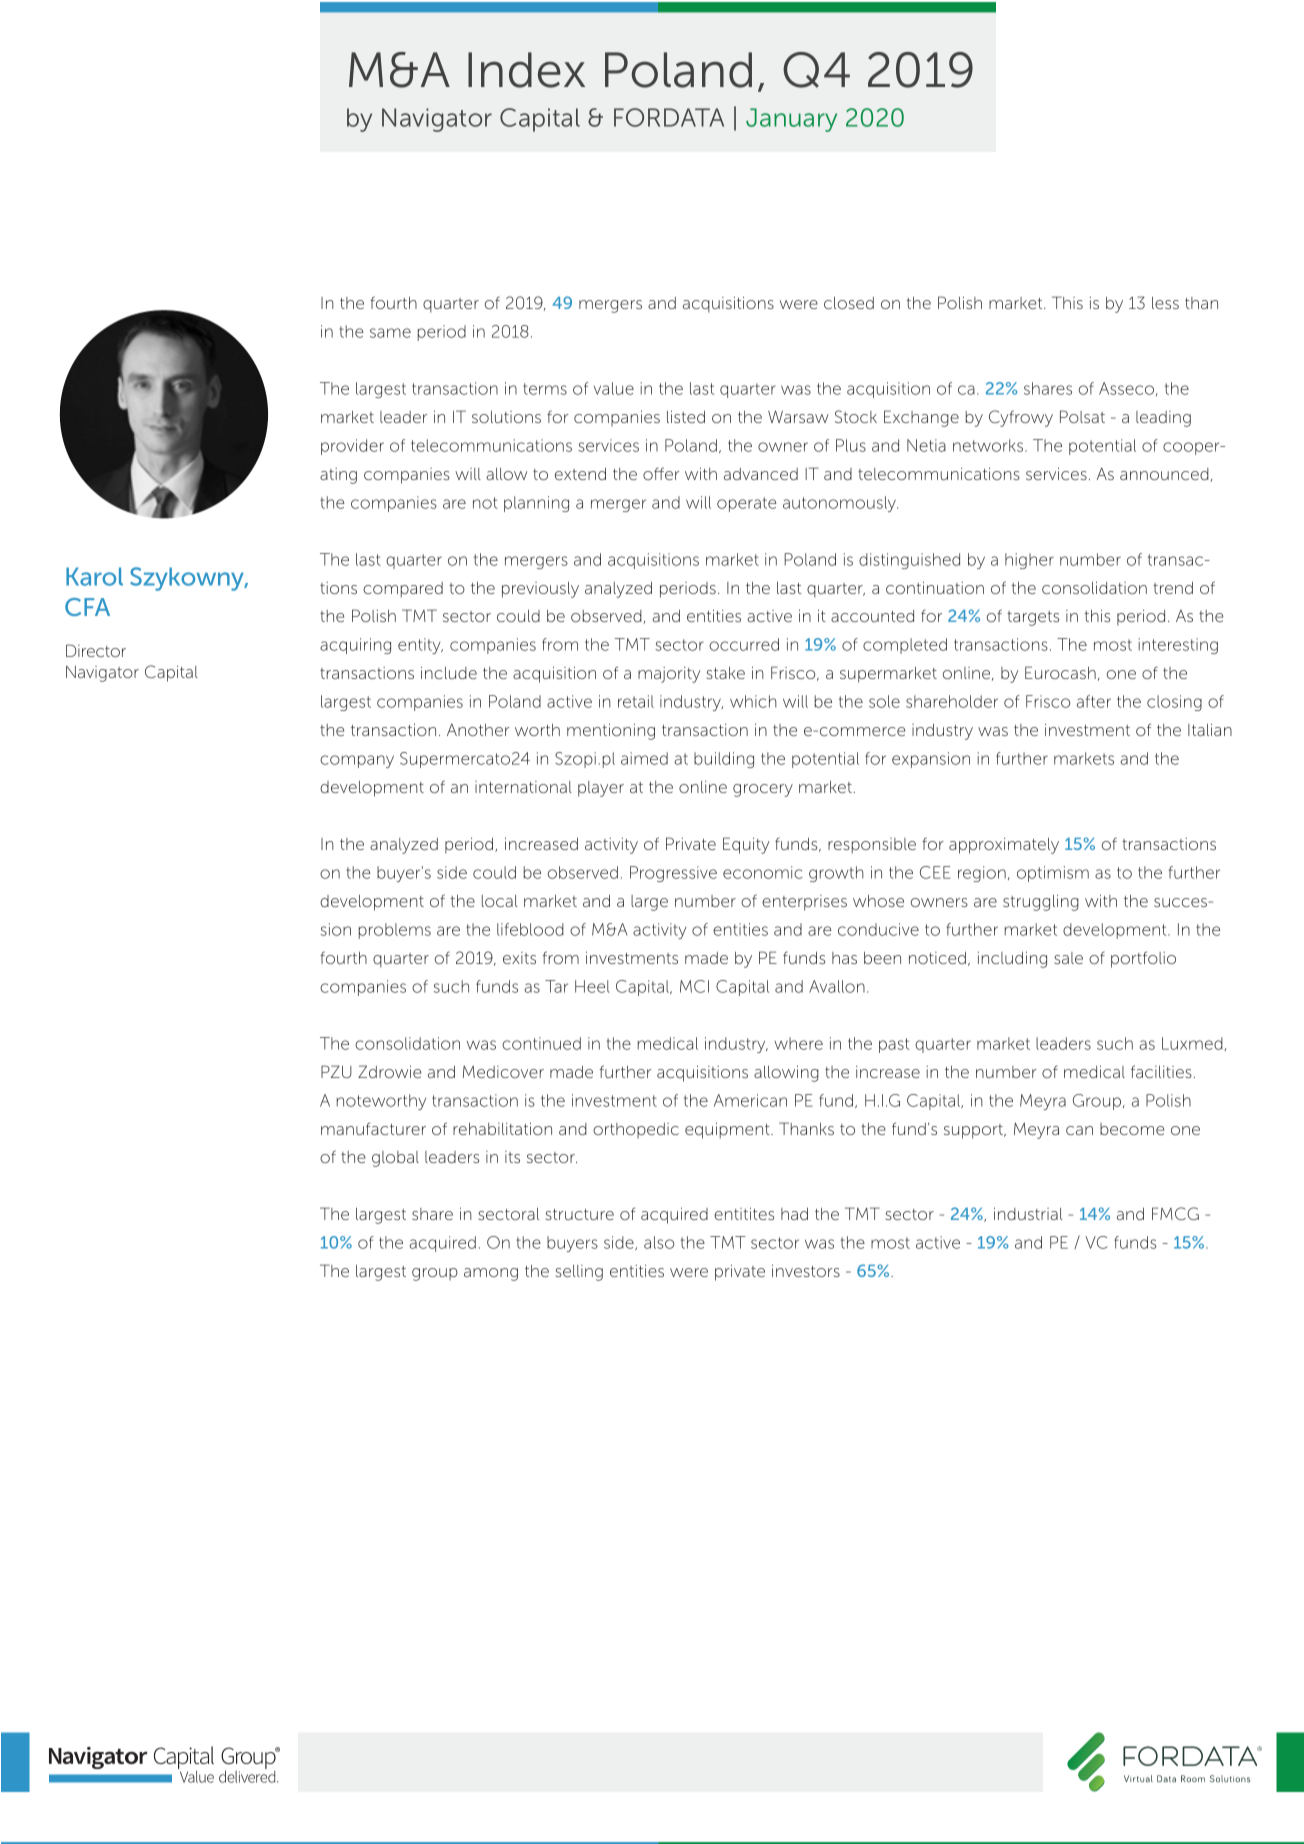 The height and width of the screenshot is (1844, 1304). Describe the element at coordinates (1029, 561) in the screenshot. I see `higher` at that location.
